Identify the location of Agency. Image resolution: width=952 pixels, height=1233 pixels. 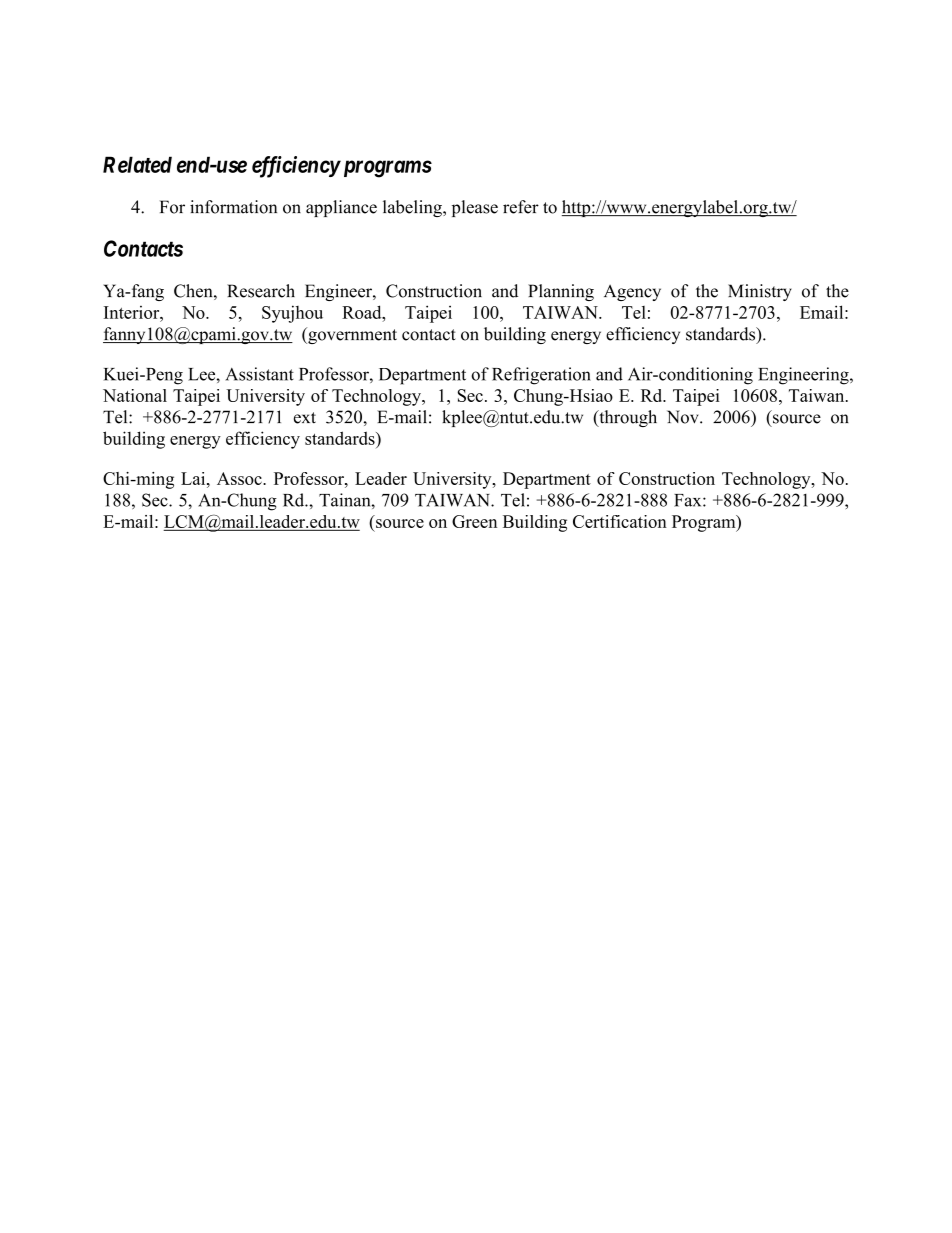
(632, 293).
